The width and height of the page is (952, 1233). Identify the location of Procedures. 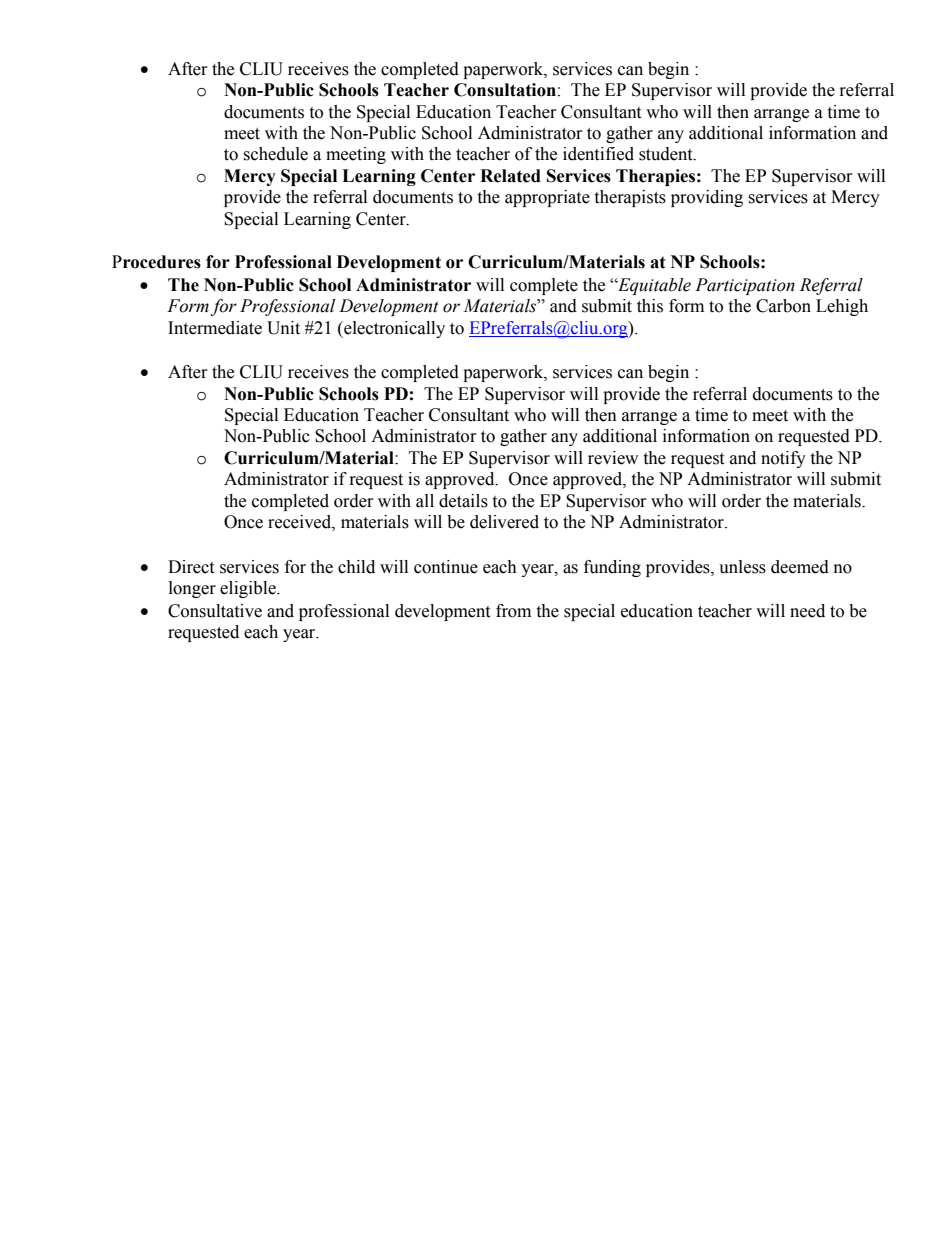
(156, 262).
